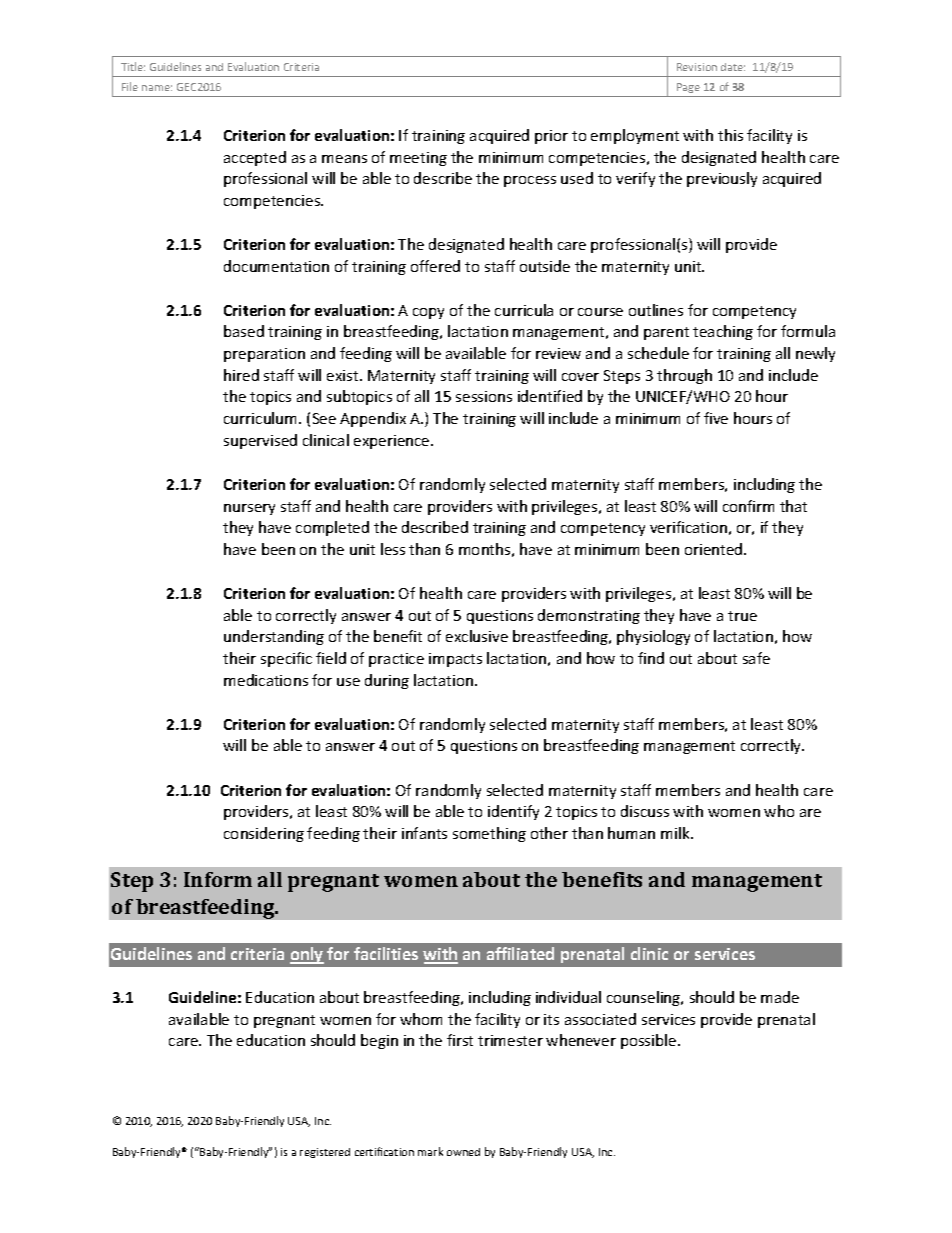 The width and height of the image is (952, 1233). Describe the element at coordinates (325, 1153) in the image. I see `registered` at that location.
